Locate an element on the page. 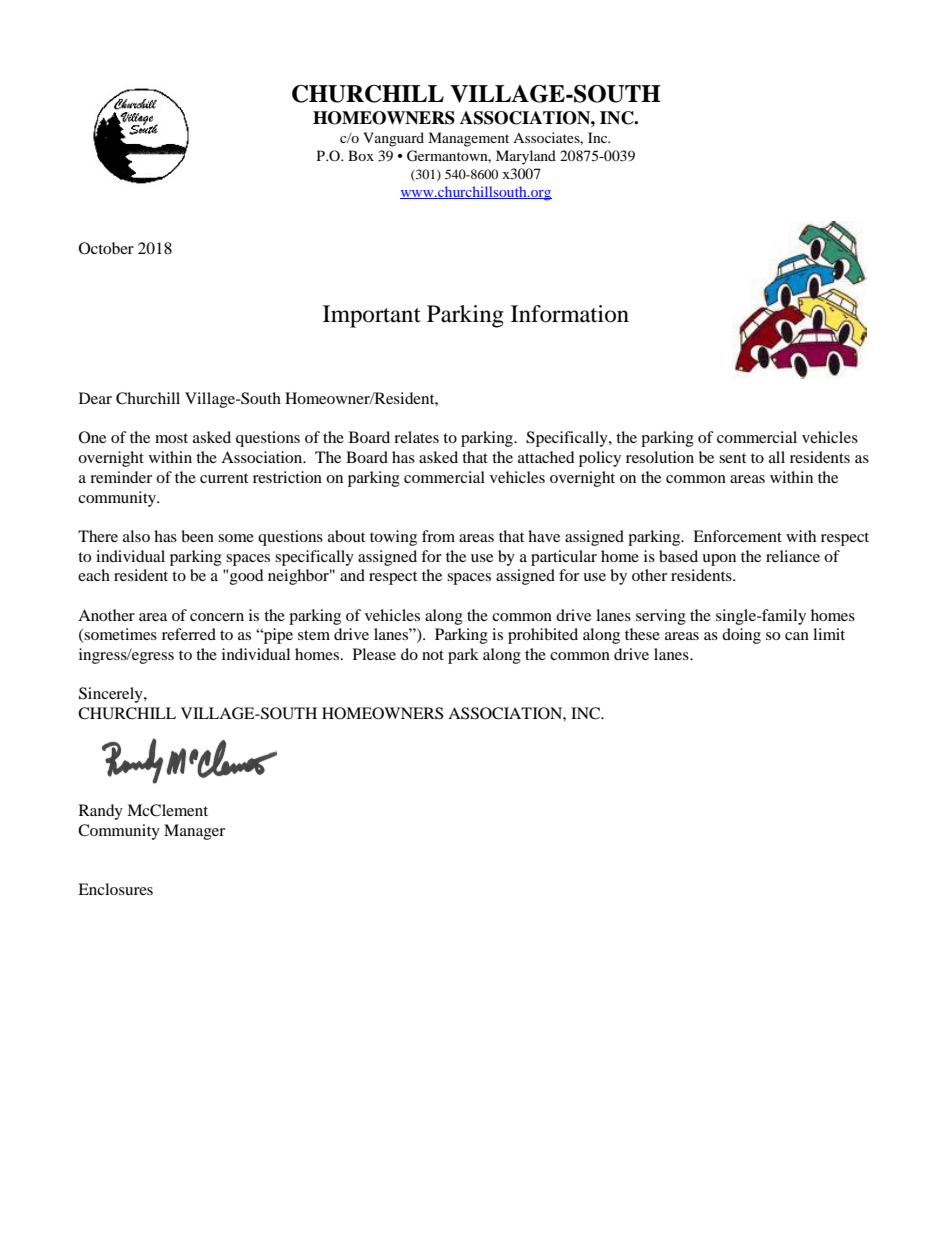 The image size is (952, 1233). Maryland is located at coordinates (526, 157).
